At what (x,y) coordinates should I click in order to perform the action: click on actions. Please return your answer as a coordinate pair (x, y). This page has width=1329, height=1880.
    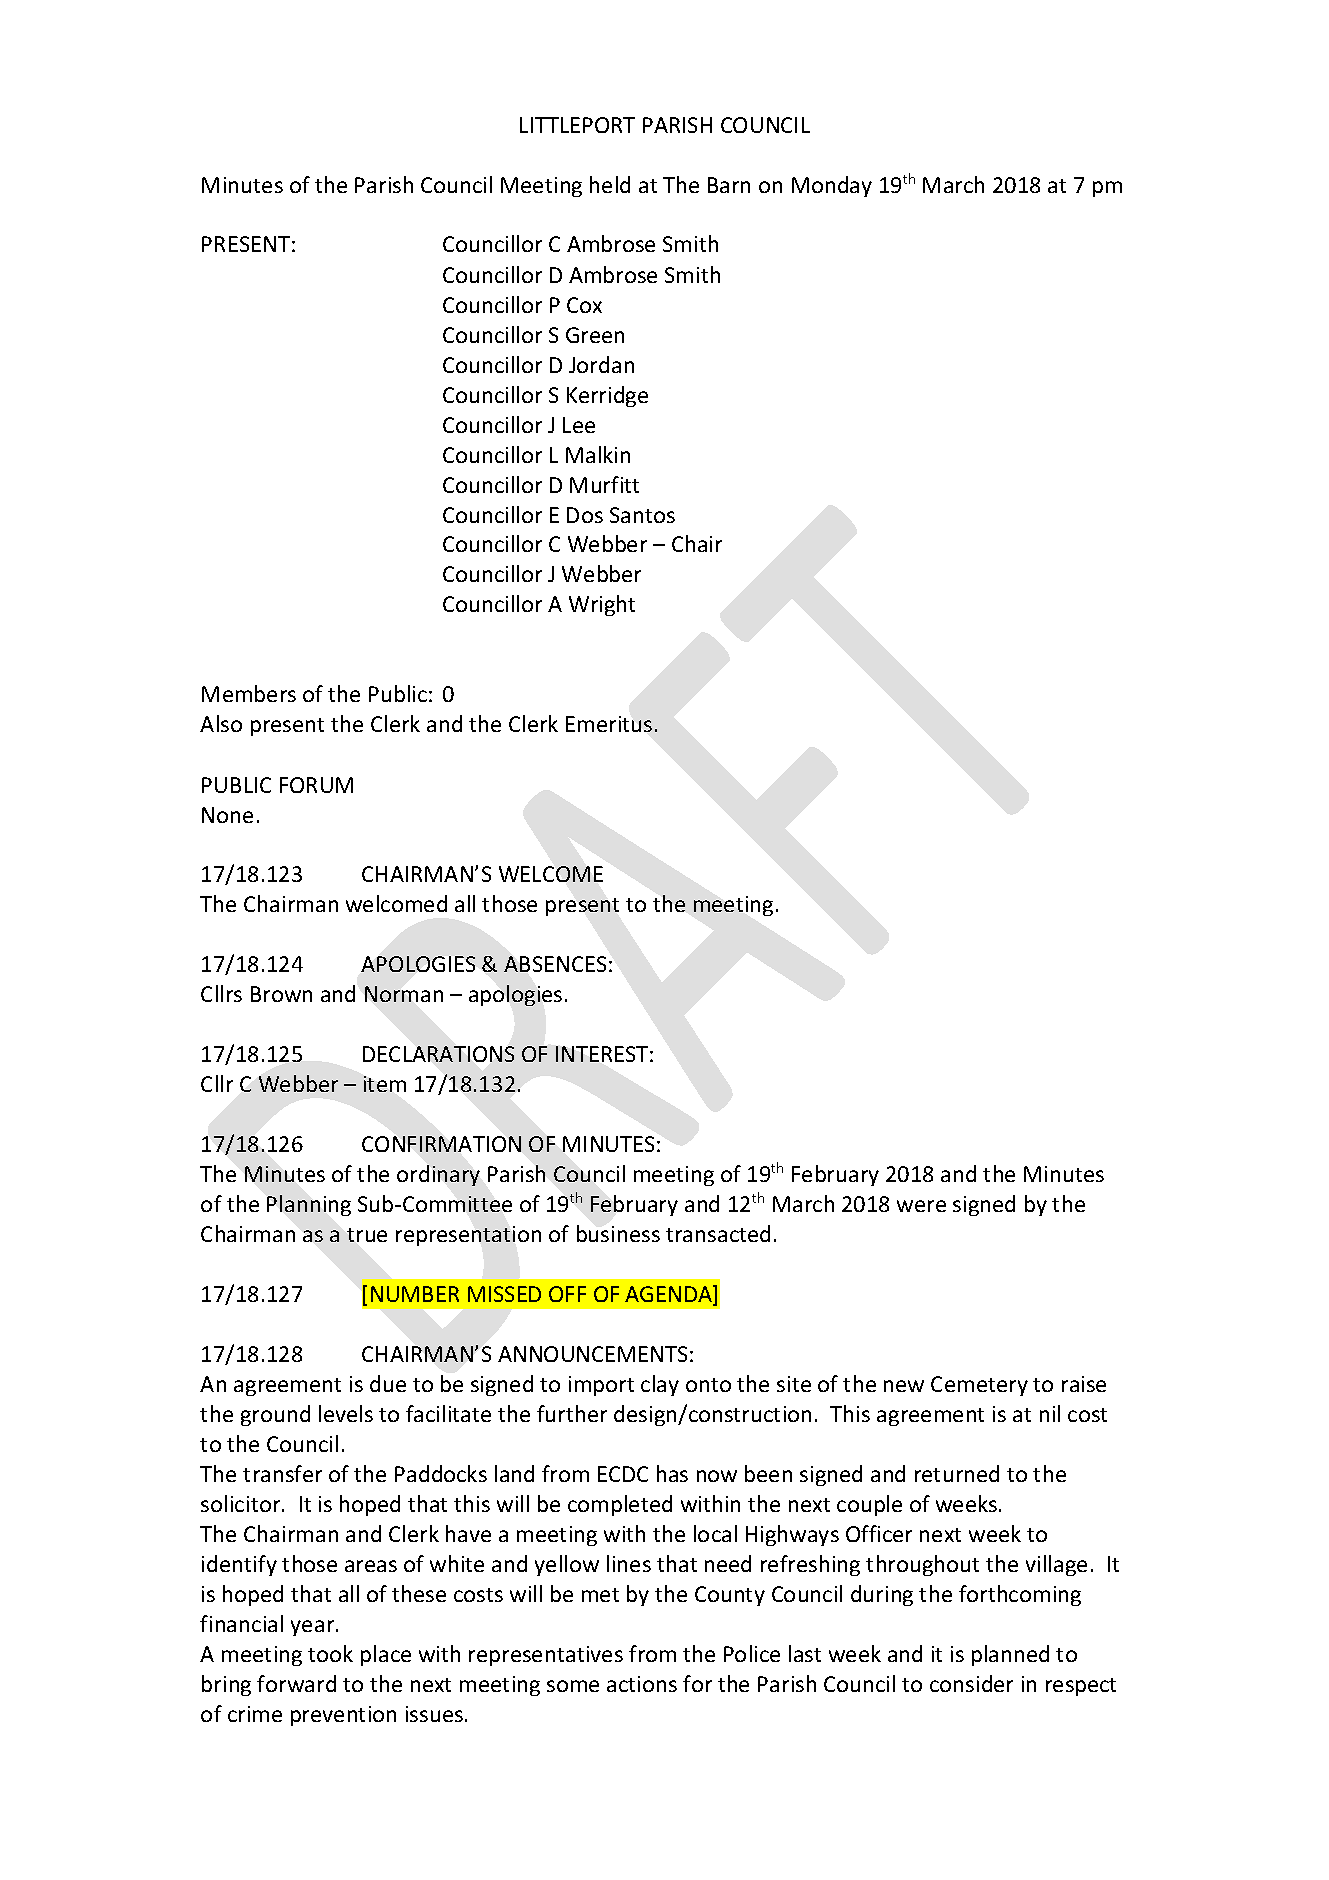
    Looking at the image, I should click on (642, 1684).
